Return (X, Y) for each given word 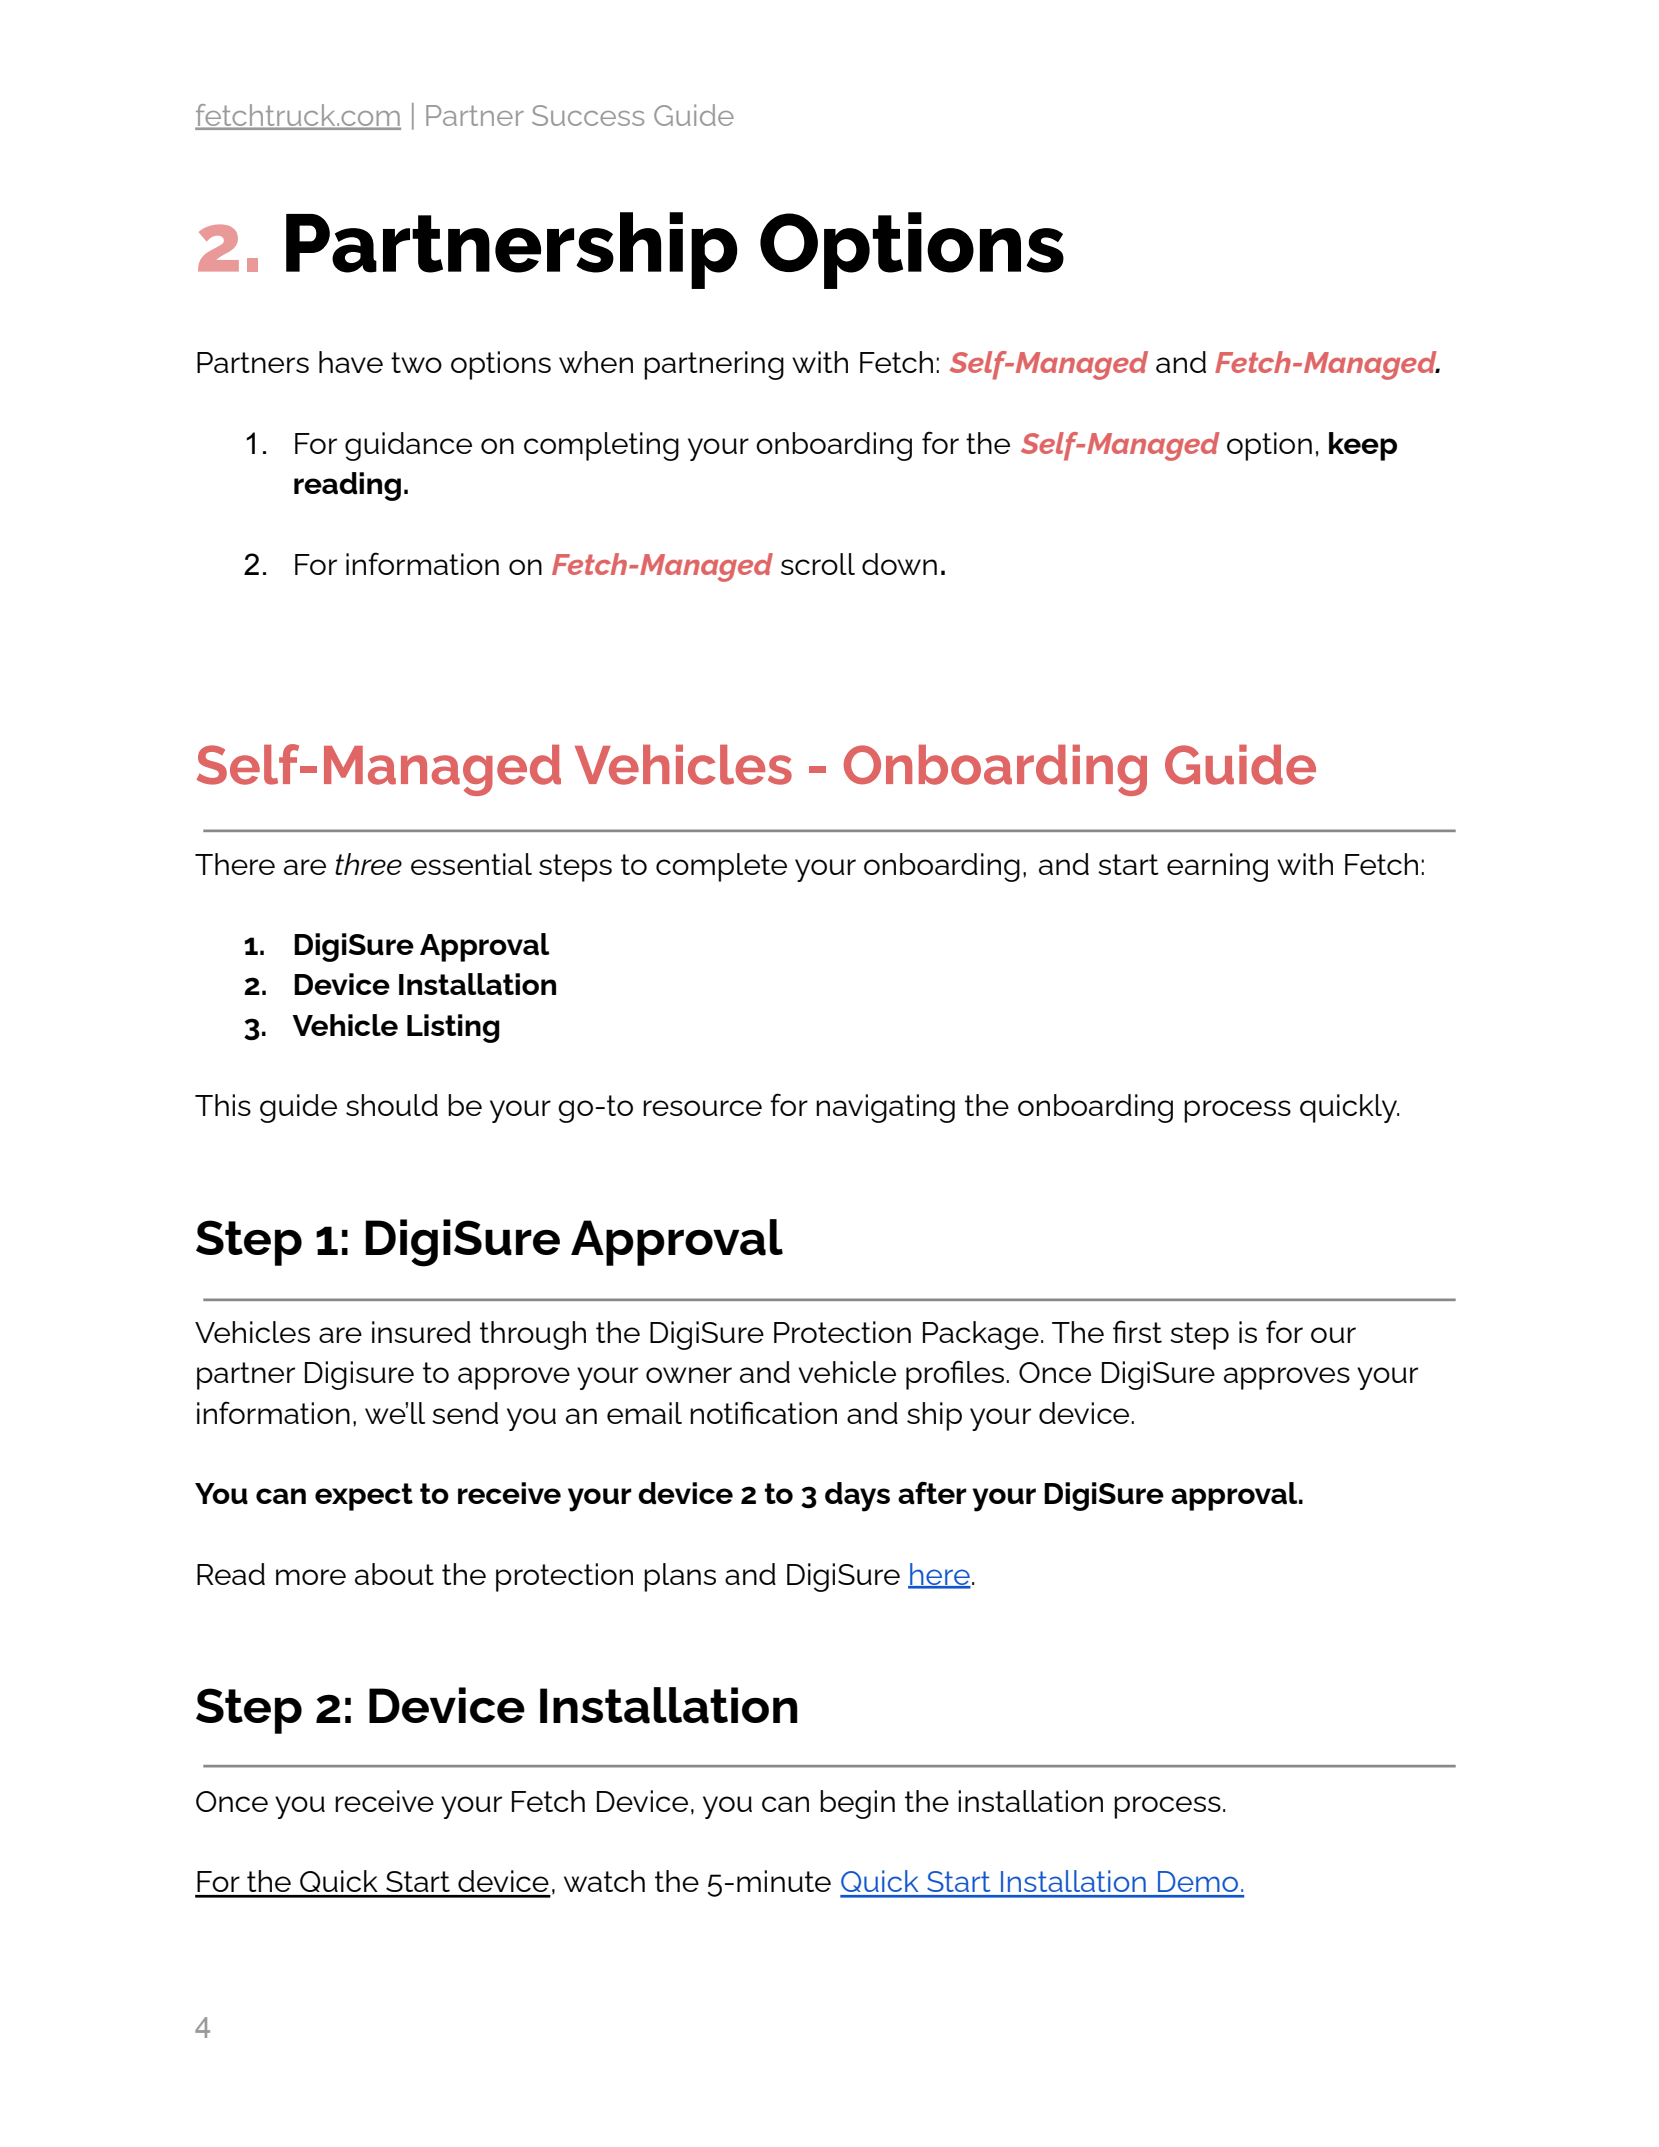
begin (857, 1804)
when (596, 362)
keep (1363, 446)
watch (604, 1881)
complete (721, 867)
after (932, 1493)
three (368, 864)
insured (421, 1332)
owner (689, 1375)
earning (1217, 867)
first (1137, 1331)
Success (588, 115)
